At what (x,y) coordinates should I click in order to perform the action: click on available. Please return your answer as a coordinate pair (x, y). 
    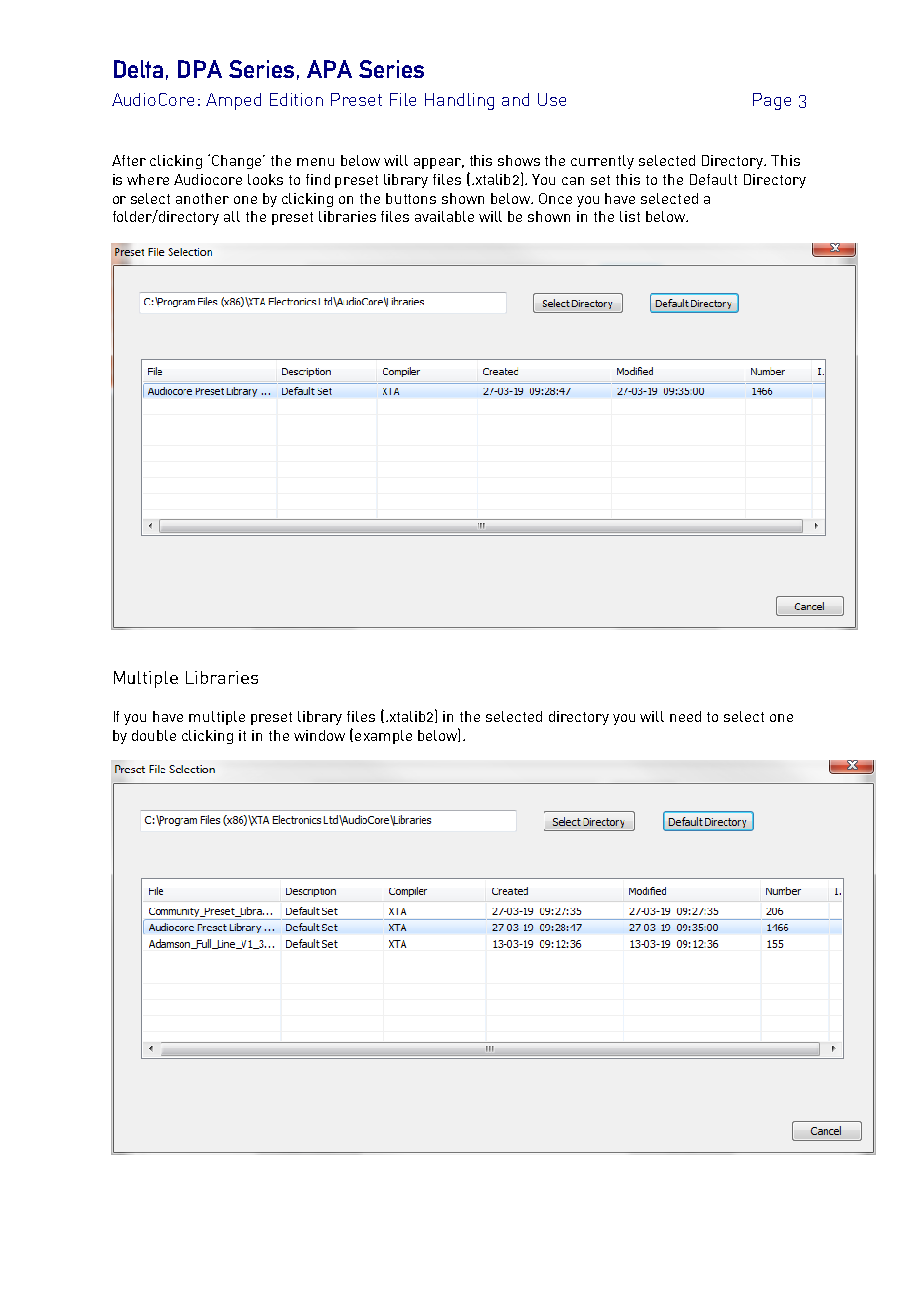
    Looking at the image, I should click on (444, 216).
